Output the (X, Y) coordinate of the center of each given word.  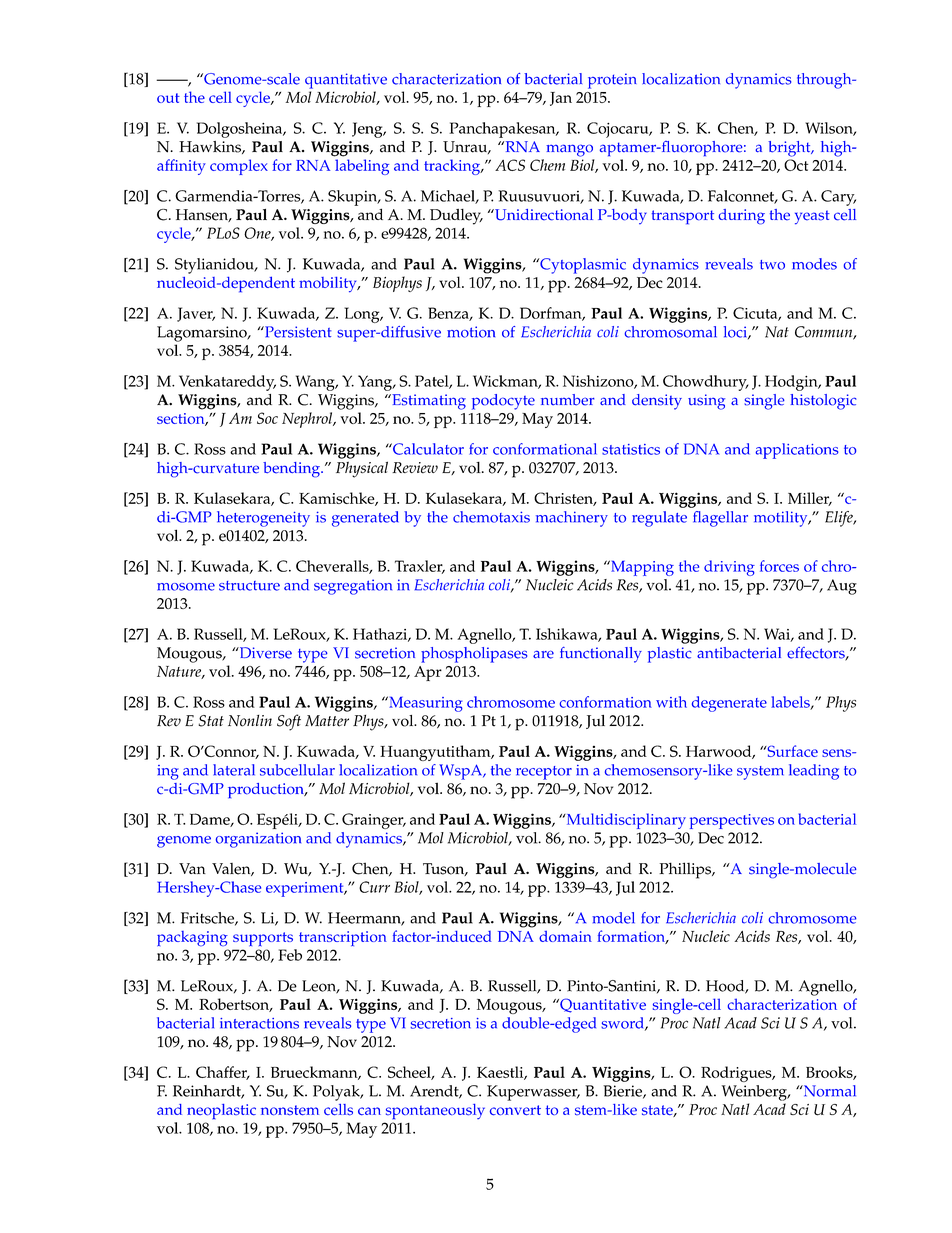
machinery (572, 519)
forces (779, 566)
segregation (353, 587)
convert (515, 1110)
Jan (561, 99)
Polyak (337, 1093)
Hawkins (211, 147)
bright (790, 149)
